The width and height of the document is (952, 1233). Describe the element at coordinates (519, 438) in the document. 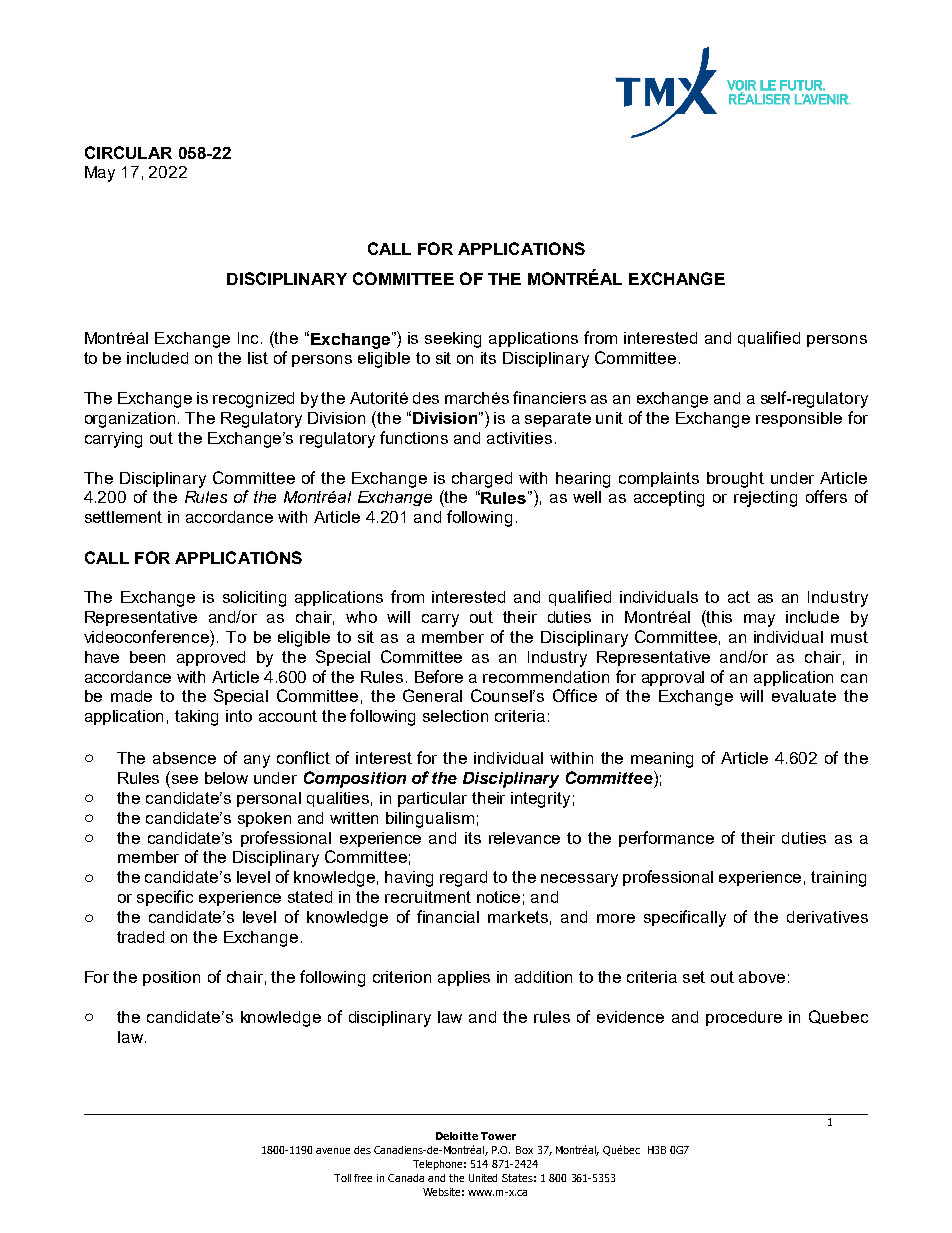

I see `activities` at that location.
